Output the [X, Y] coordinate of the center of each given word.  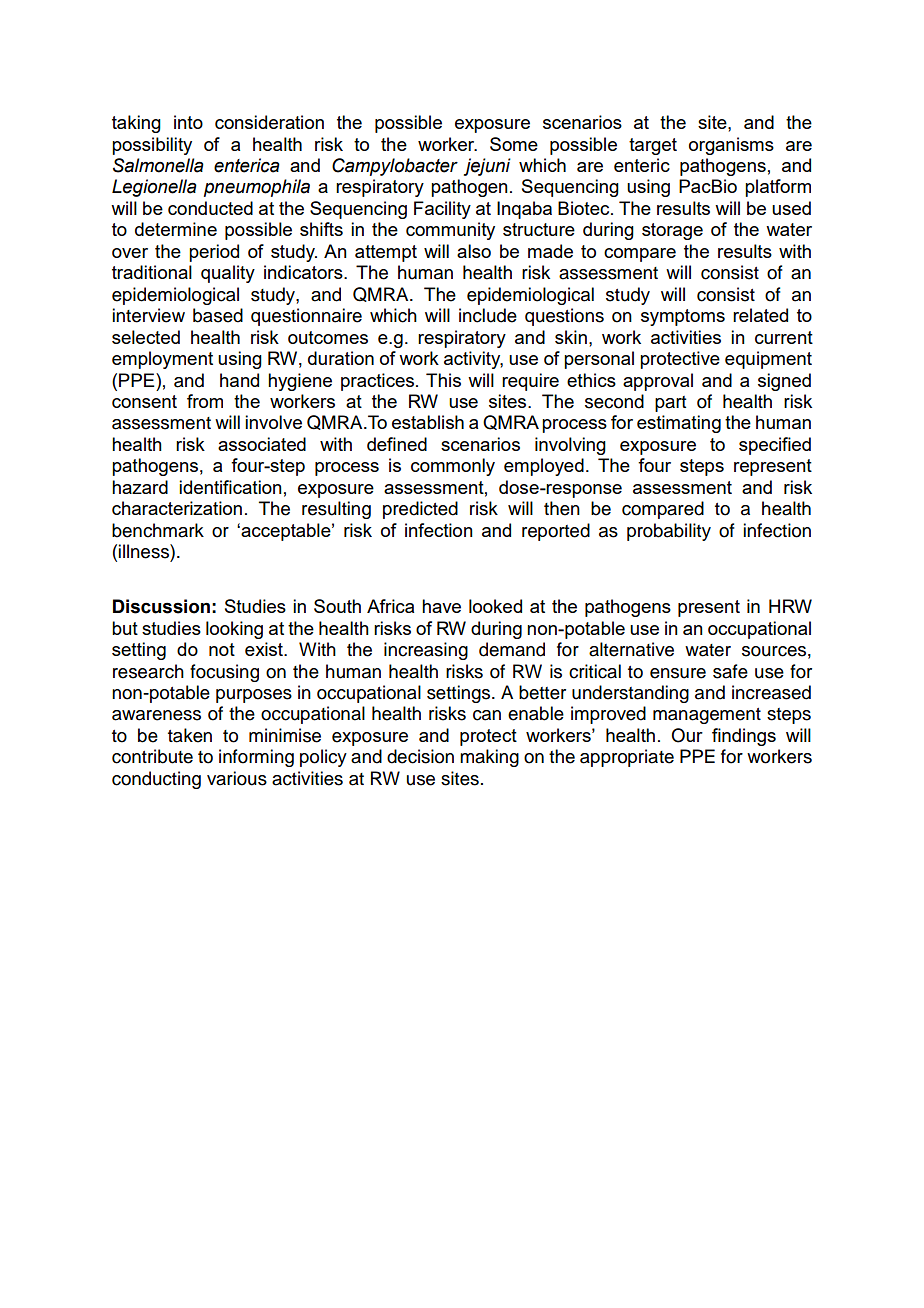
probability [669, 532]
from [205, 401]
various [237, 778]
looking [234, 630]
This [443, 380]
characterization [177, 508]
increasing [426, 651]
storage [672, 231]
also [474, 251]
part [670, 404]
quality [228, 274]
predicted [420, 510]
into [188, 122]
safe [730, 671]
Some [514, 144]
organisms [731, 146]
